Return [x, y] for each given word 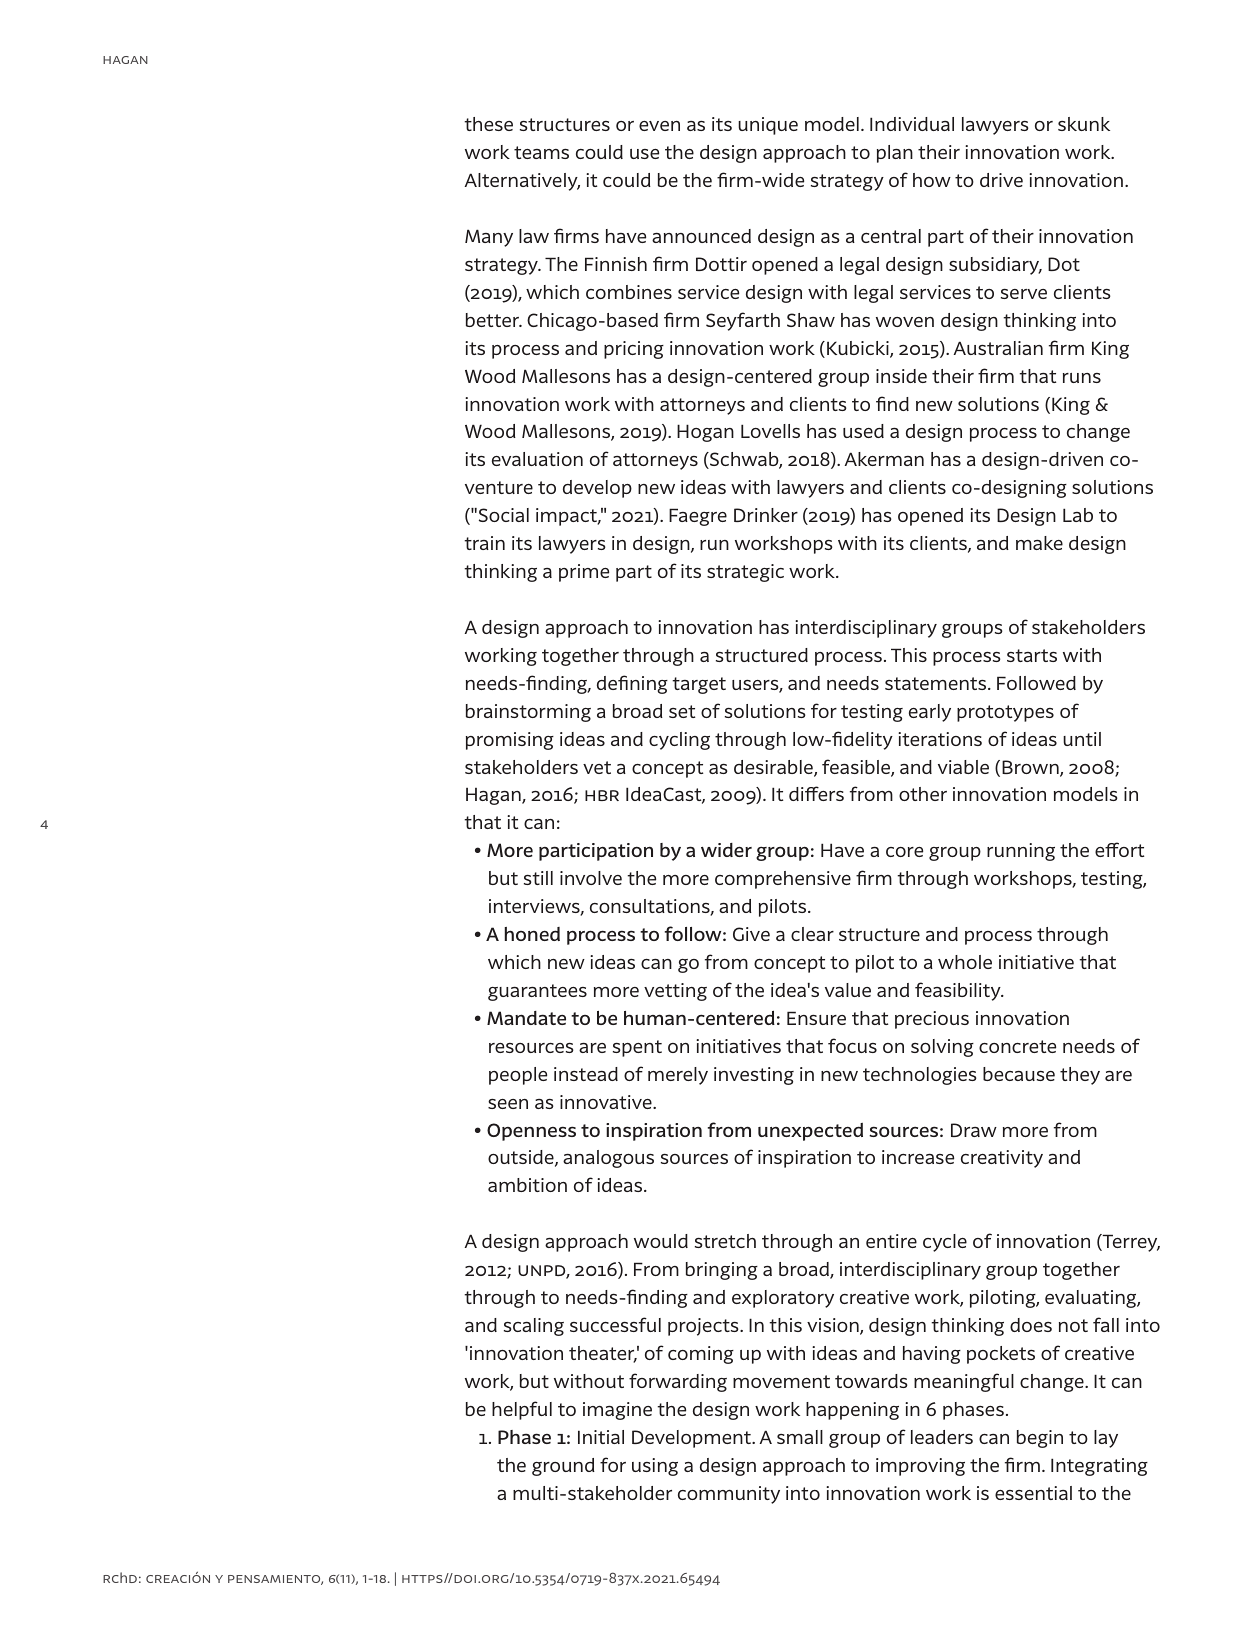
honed [532, 934]
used [863, 431]
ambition [527, 1185]
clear [812, 934]
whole [965, 962]
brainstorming [528, 713]
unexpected [810, 1132]
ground [563, 1467]
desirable [774, 768]
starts [1032, 655]
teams [541, 152]
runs [1082, 378]
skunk [1084, 124]
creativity [1002, 1159]
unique [768, 126]
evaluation [537, 459]
